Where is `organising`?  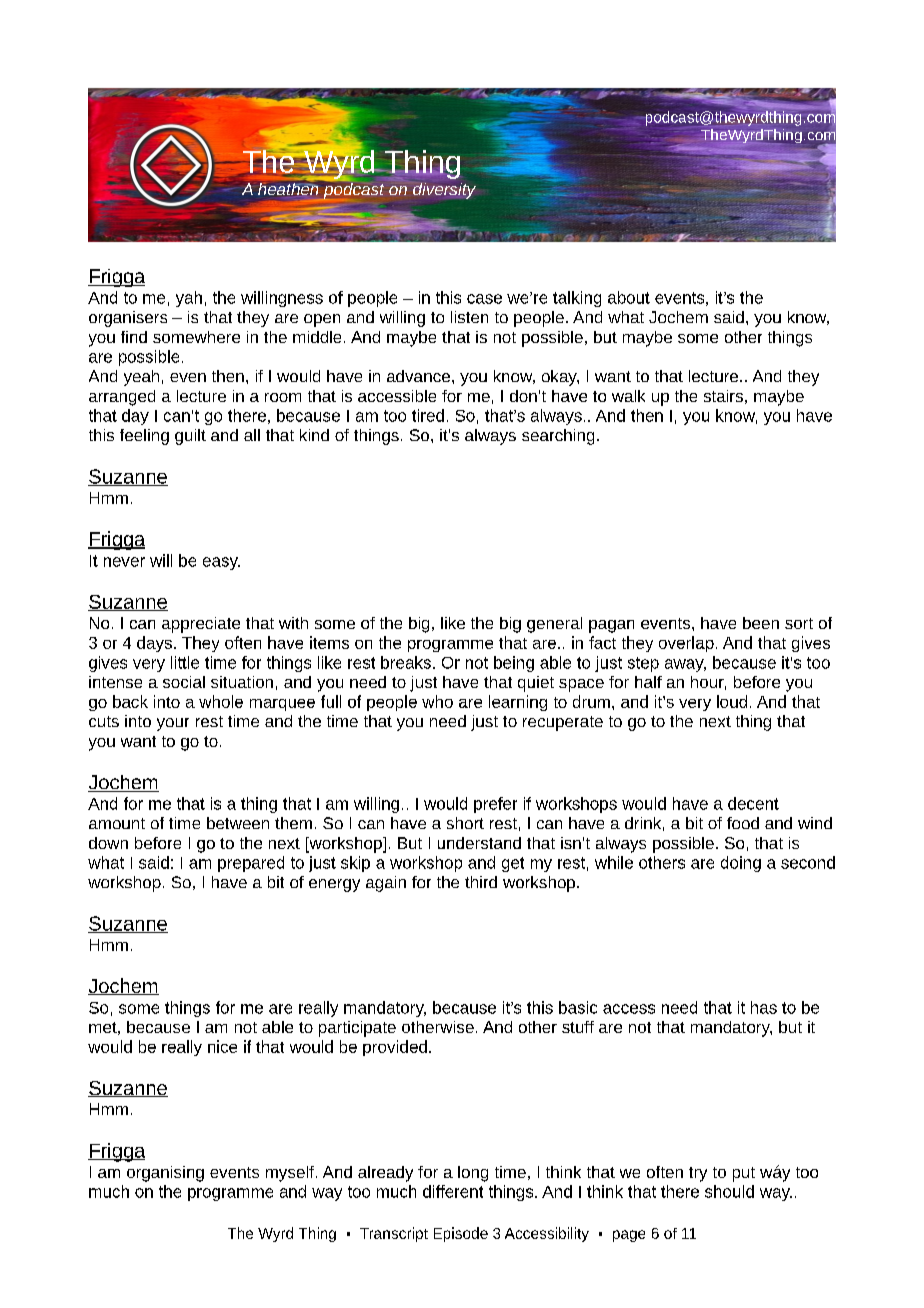 organising is located at coordinates (165, 1174).
